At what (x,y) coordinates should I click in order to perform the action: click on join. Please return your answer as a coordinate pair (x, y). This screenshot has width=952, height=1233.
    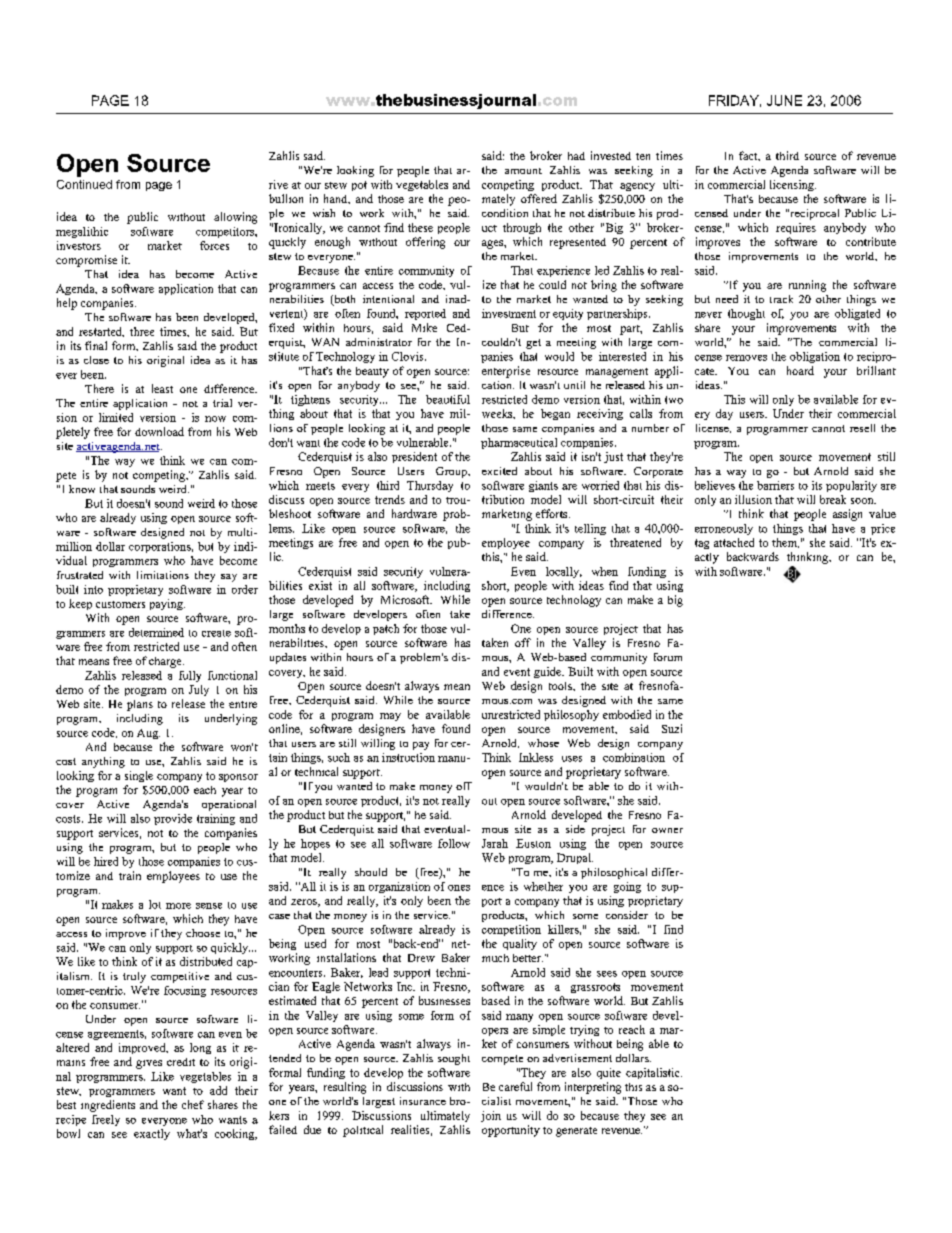
    Looking at the image, I should click on (491, 1116).
